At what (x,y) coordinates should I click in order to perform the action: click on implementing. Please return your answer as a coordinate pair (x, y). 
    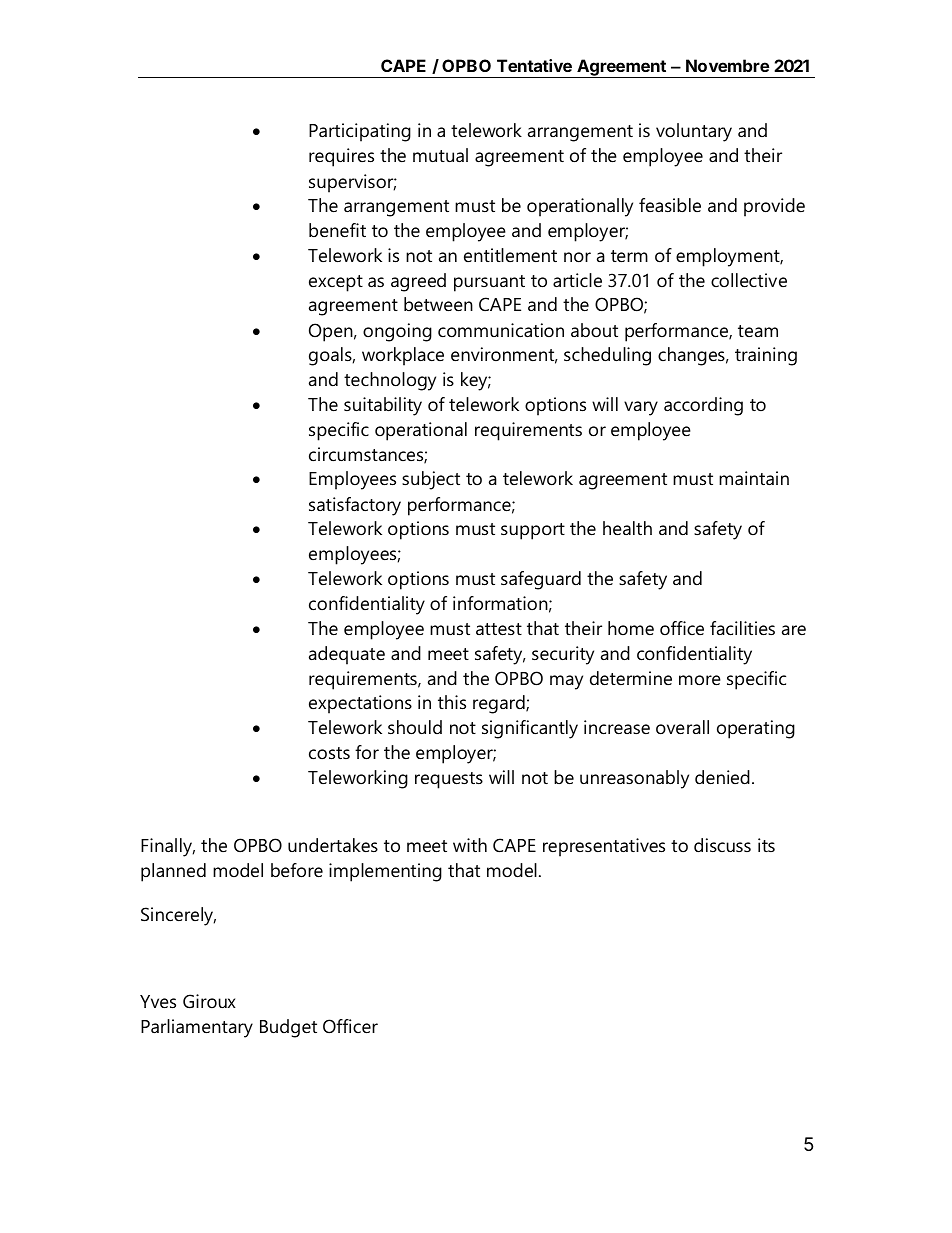
    Looking at the image, I should click on (385, 872).
